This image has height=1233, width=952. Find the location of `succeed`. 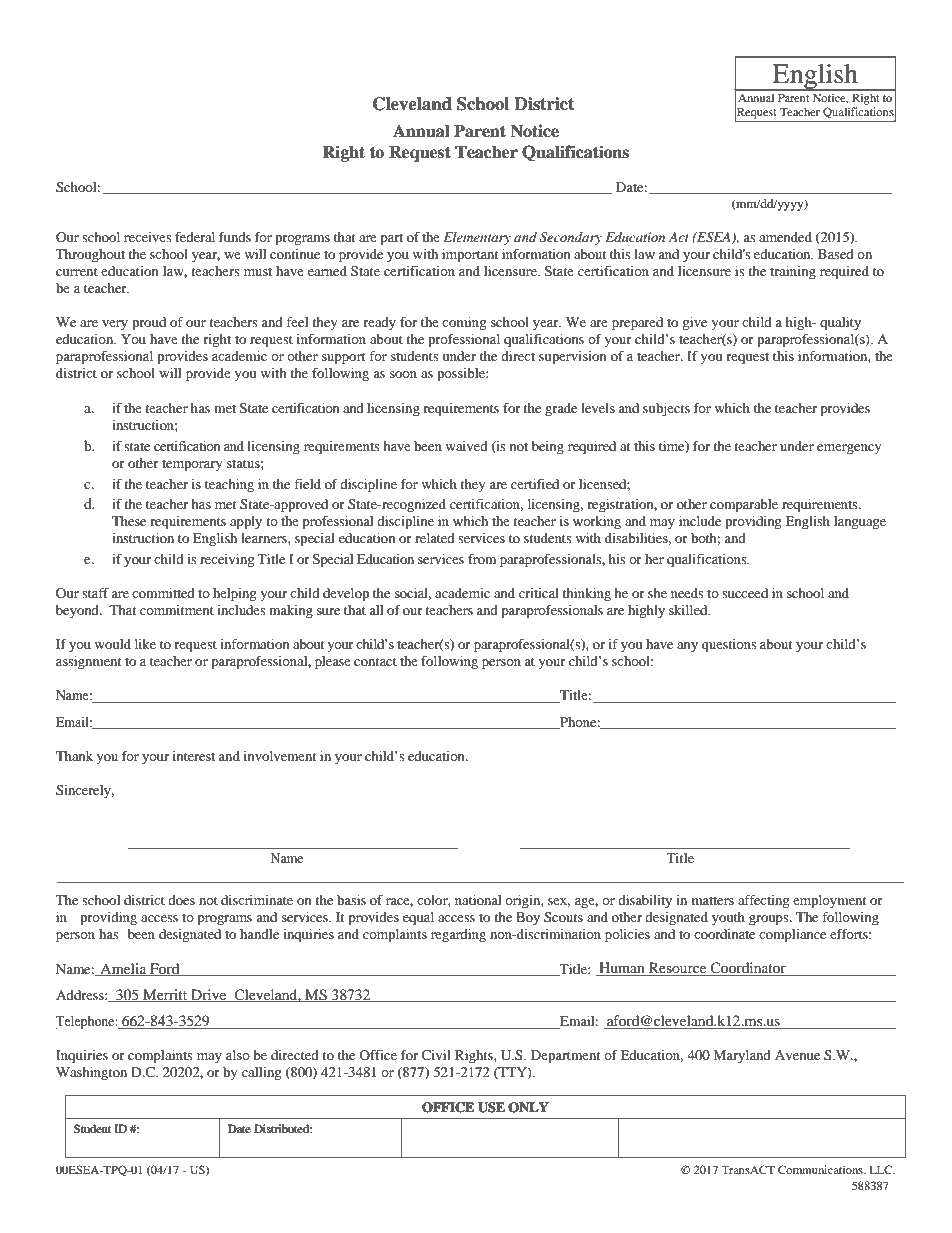

succeed is located at coordinates (745, 593).
